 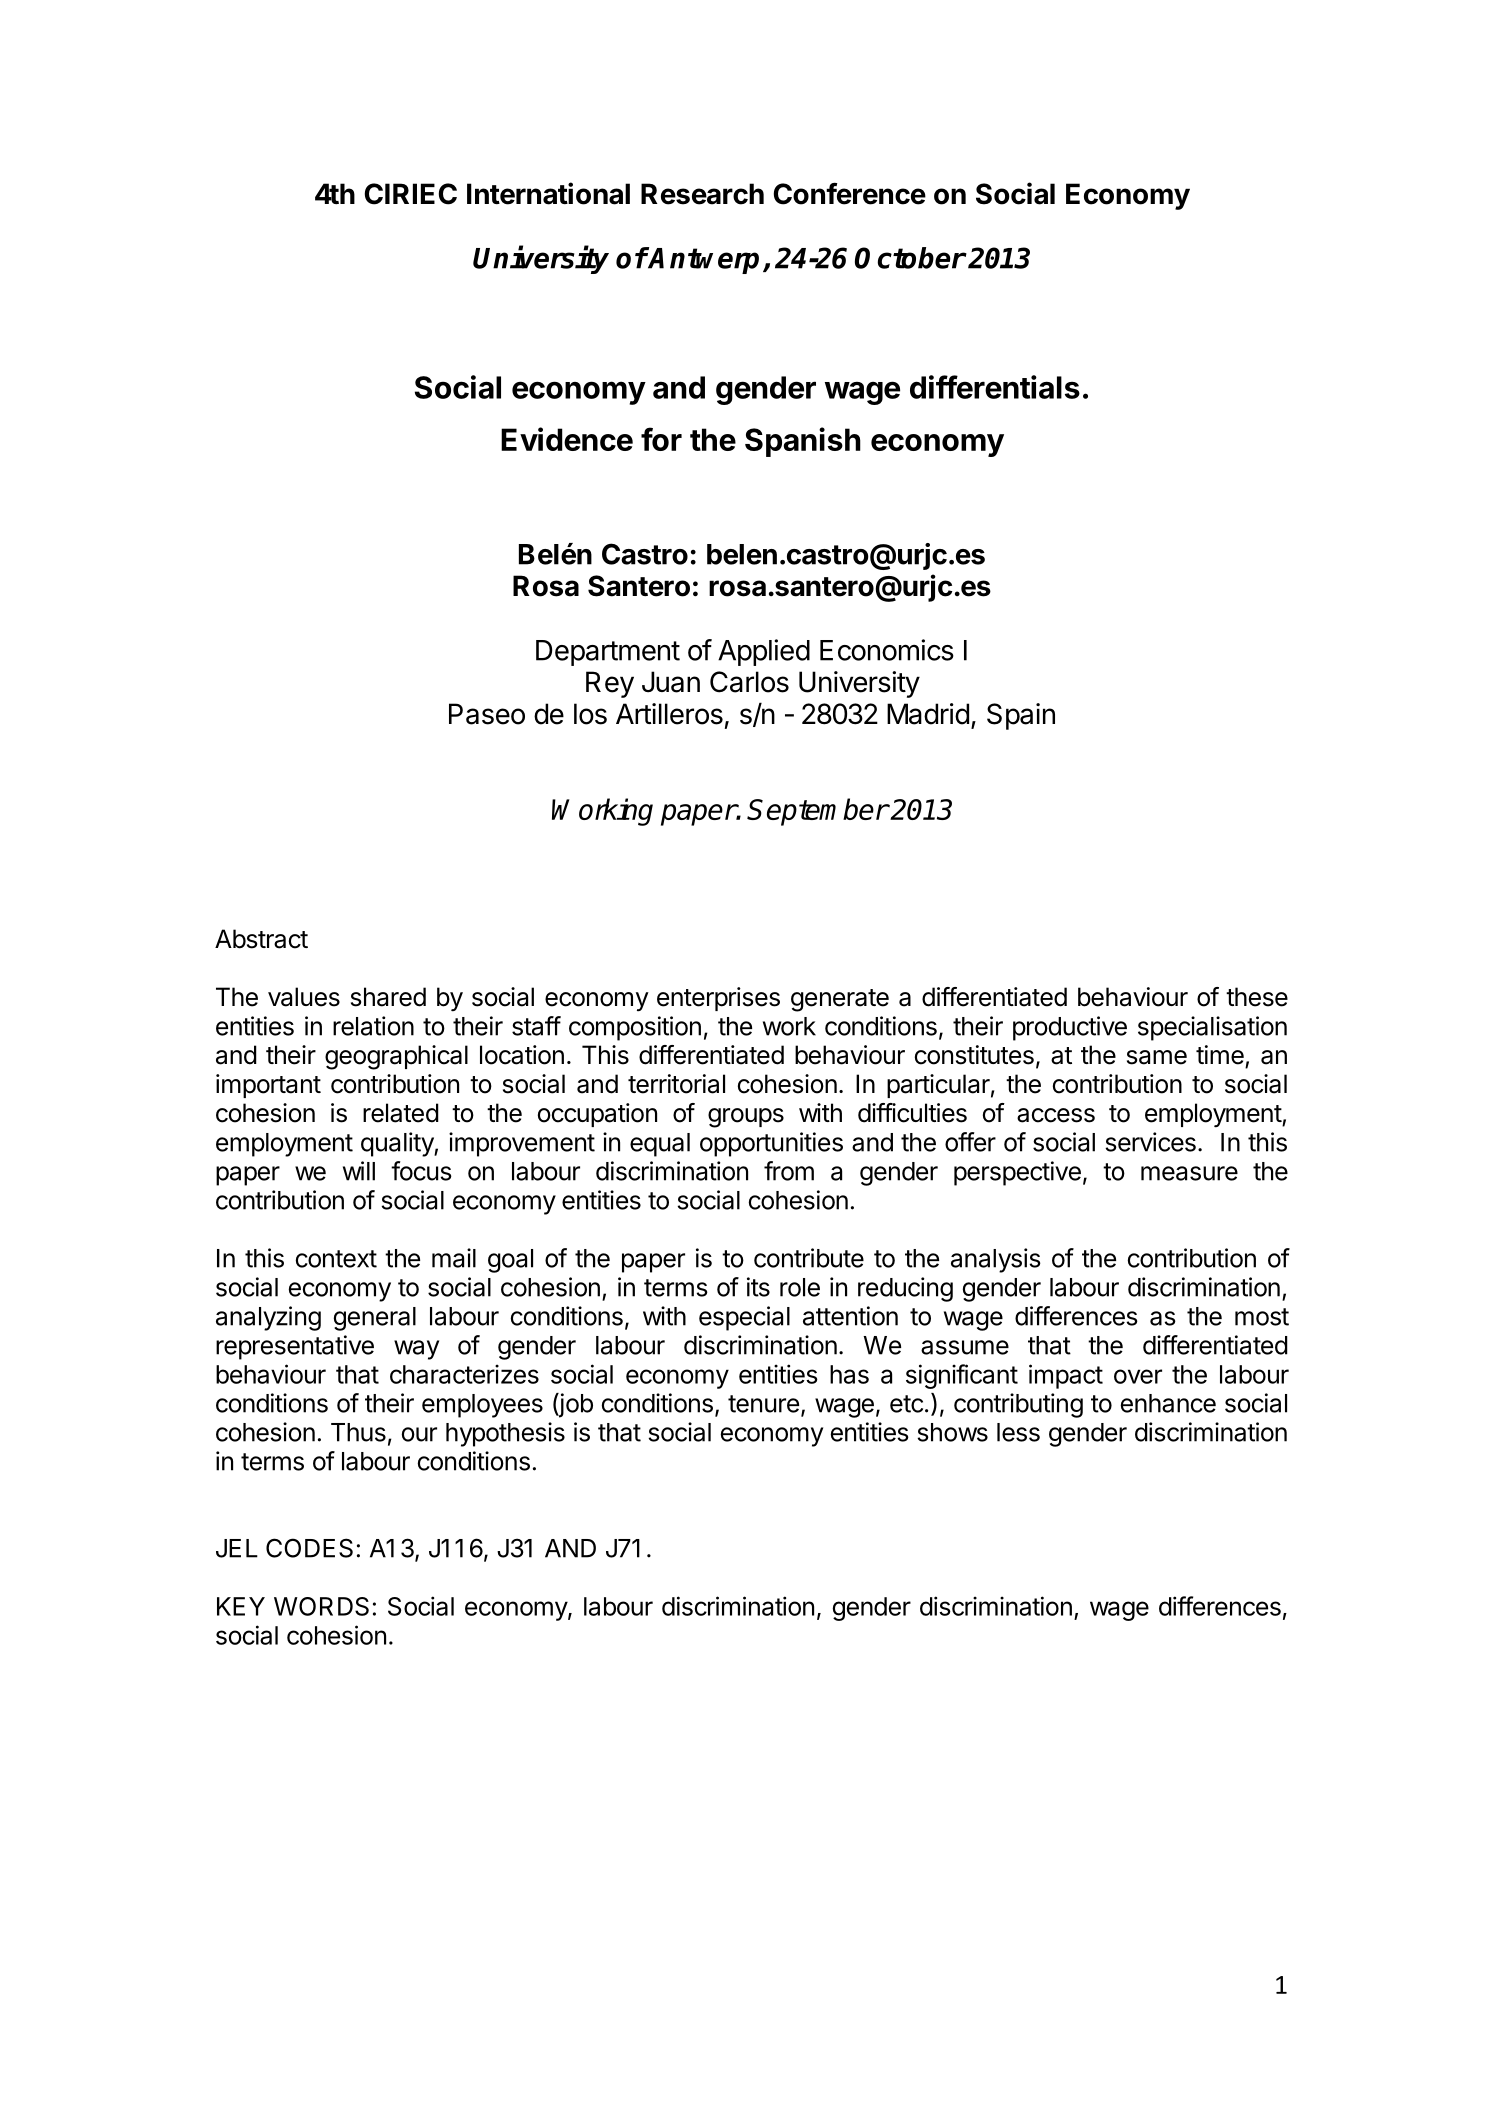 What do you see at coordinates (548, 193) in the screenshot?
I see `International` at bounding box center [548, 193].
